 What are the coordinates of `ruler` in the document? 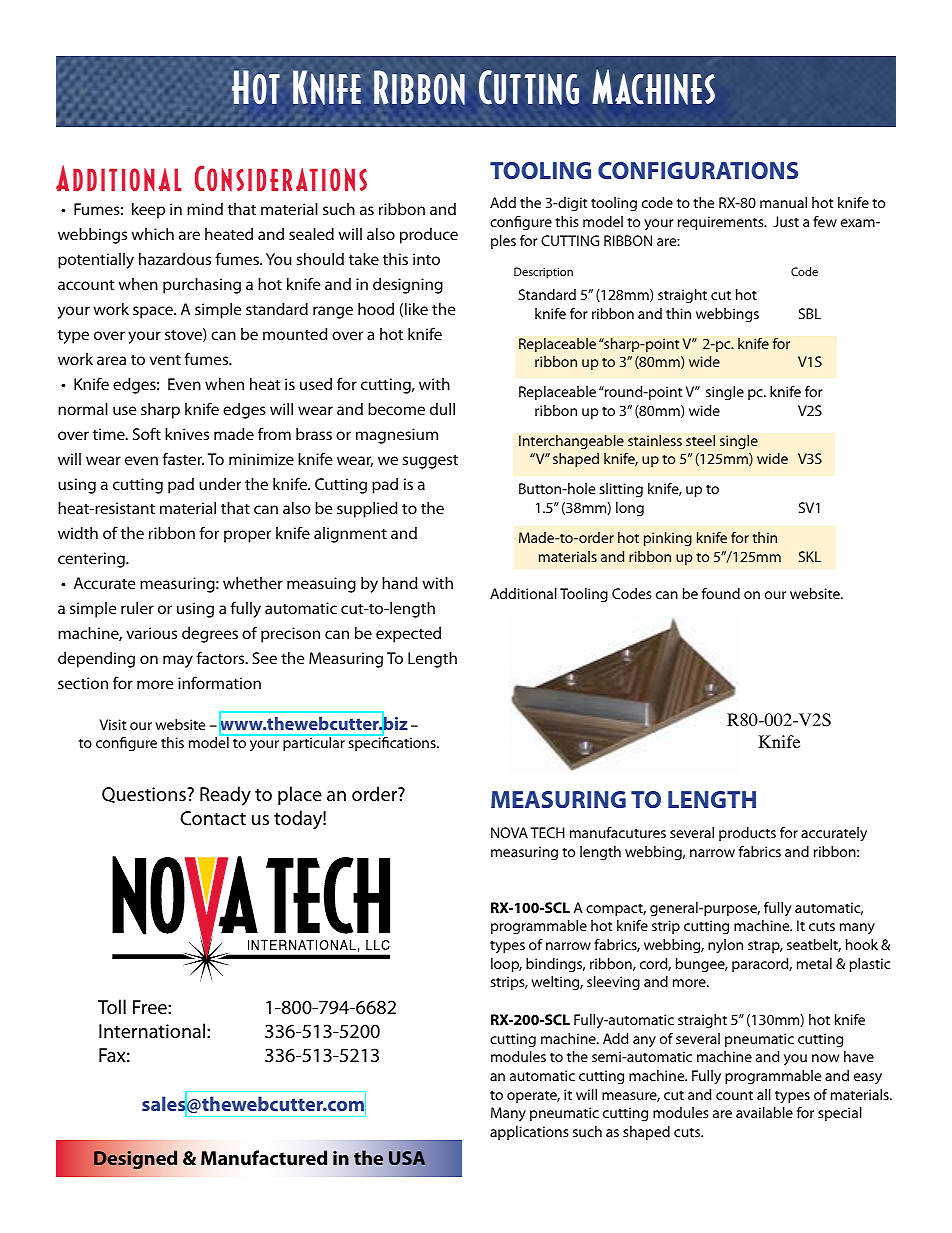 It's located at (137, 608).
